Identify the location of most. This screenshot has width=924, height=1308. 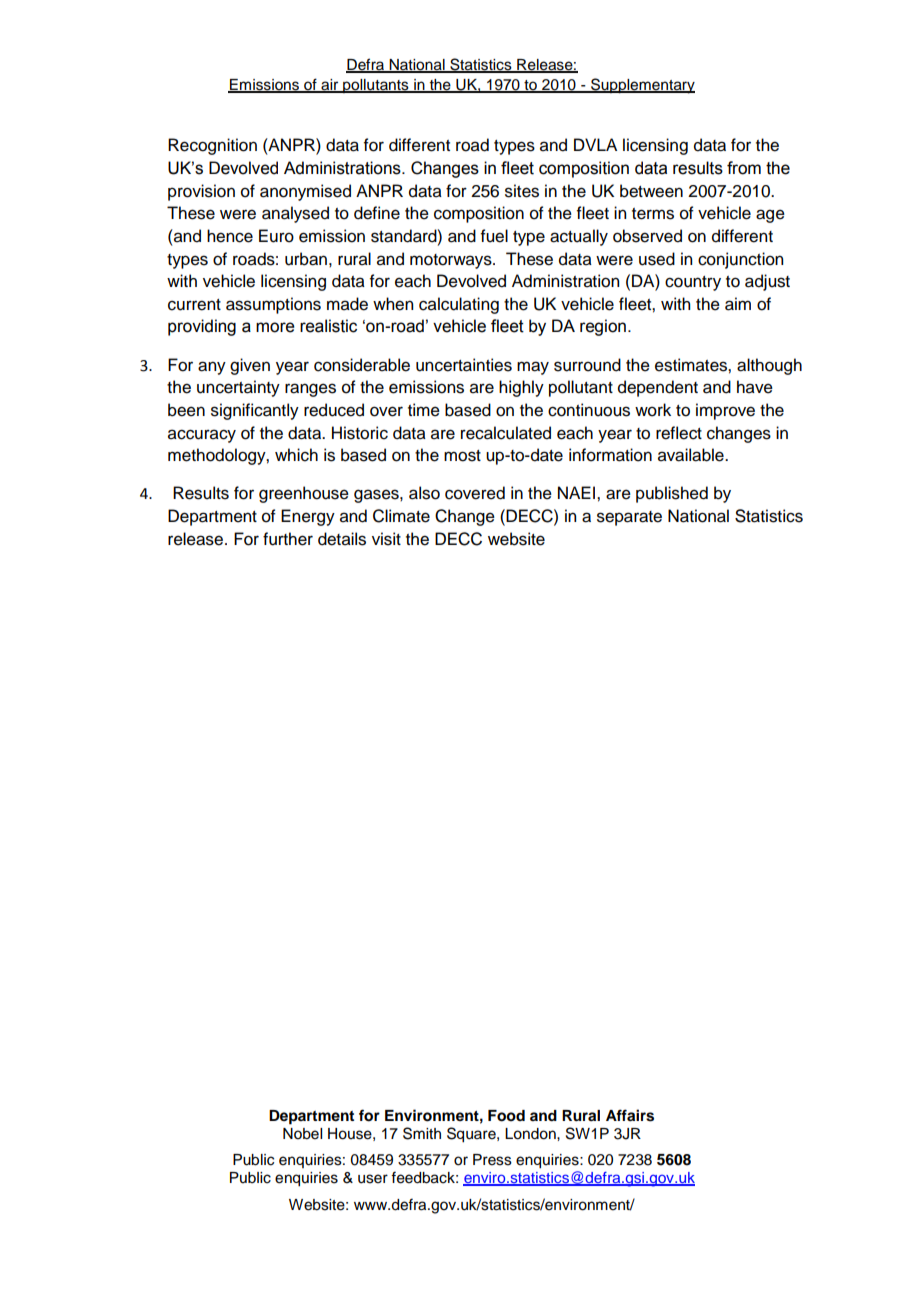
(462, 456).
